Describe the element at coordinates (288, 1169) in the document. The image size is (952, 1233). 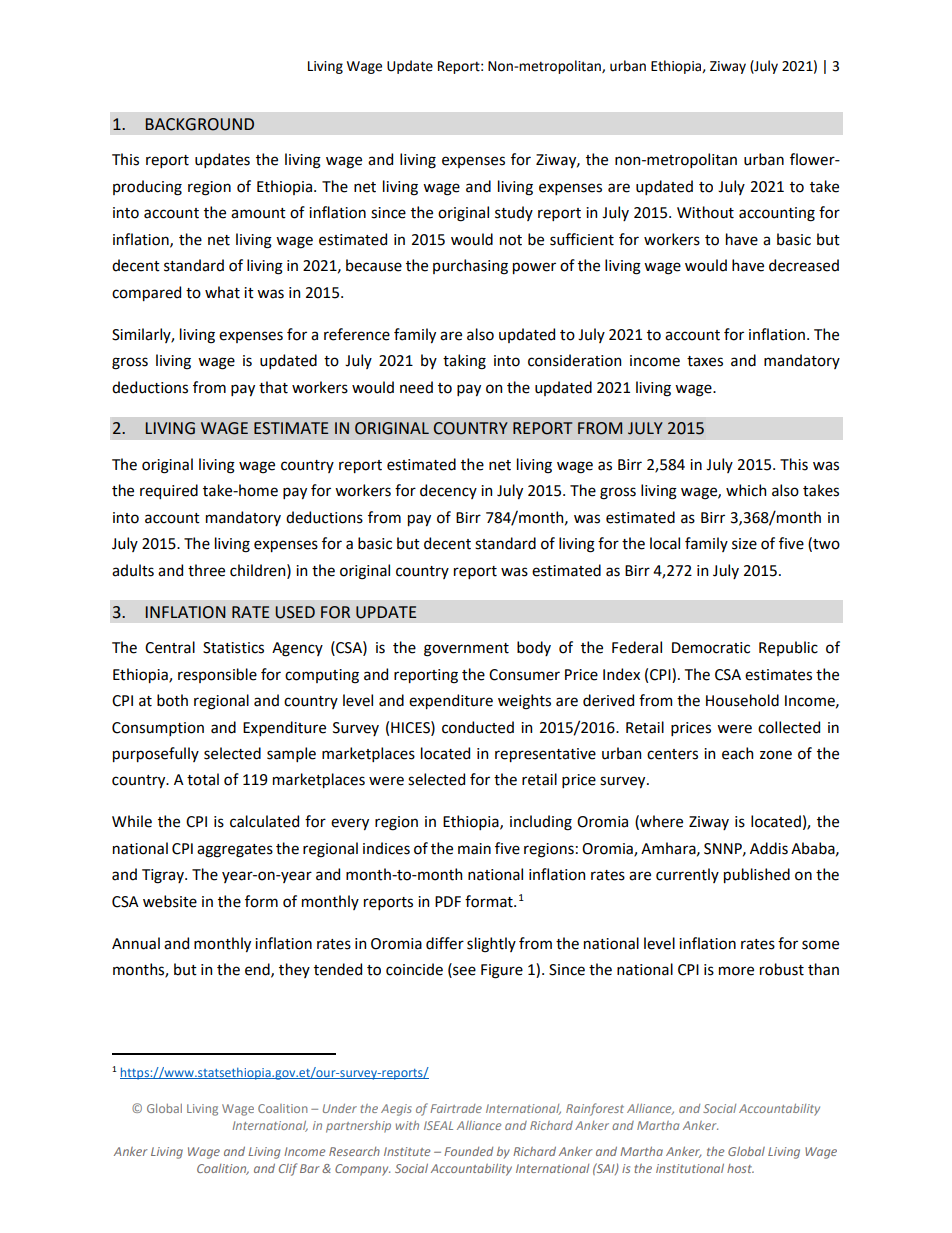
I see `Clif` at that location.
